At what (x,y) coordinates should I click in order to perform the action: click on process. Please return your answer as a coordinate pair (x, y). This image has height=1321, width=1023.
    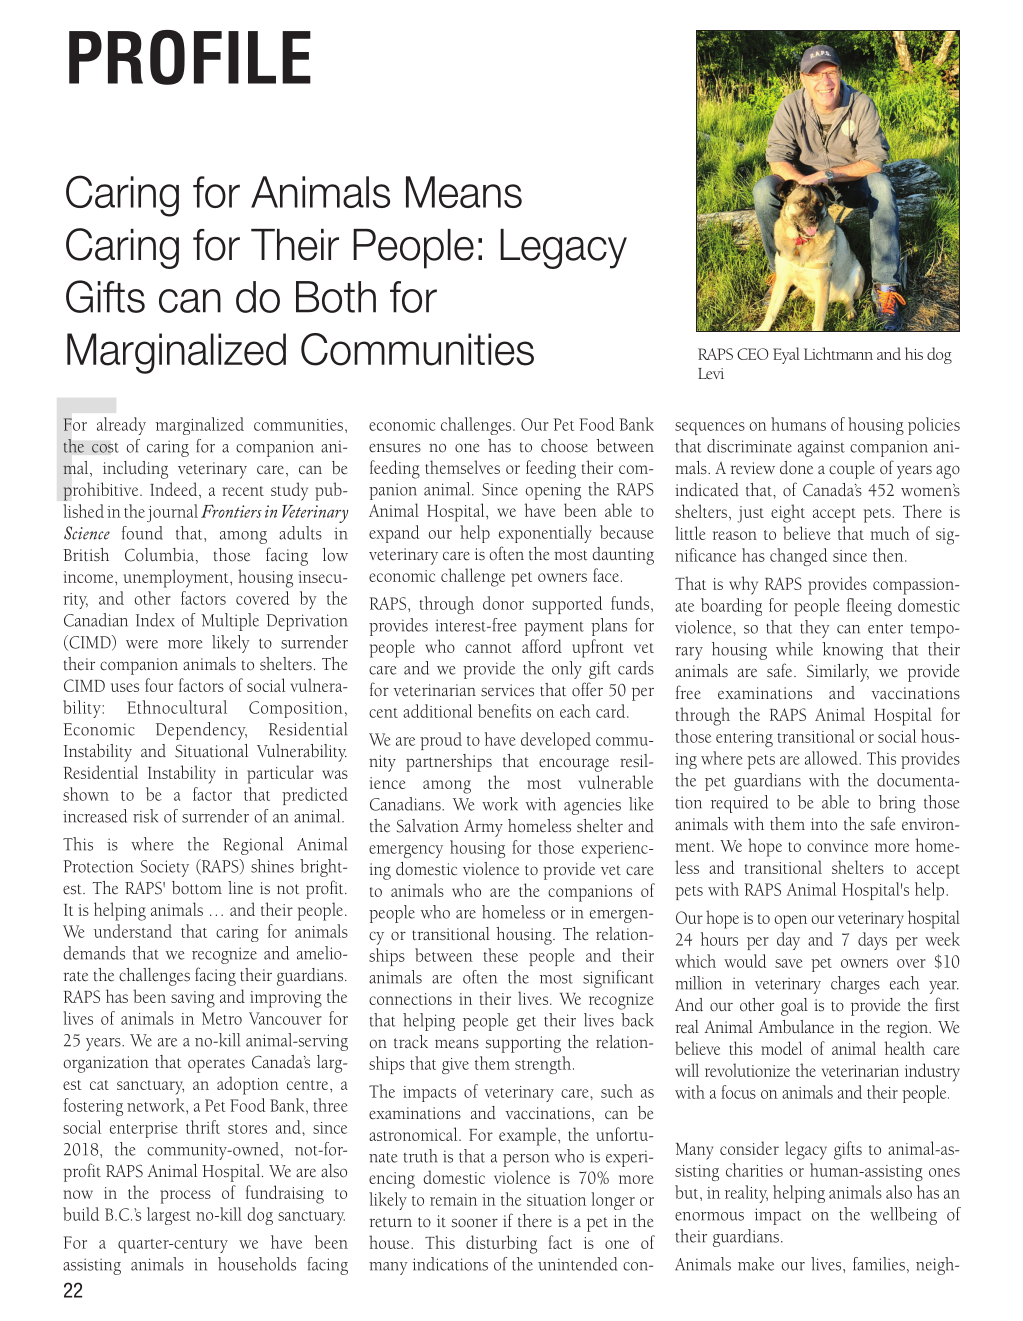
    Looking at the image, I should click on (185, 1197).
